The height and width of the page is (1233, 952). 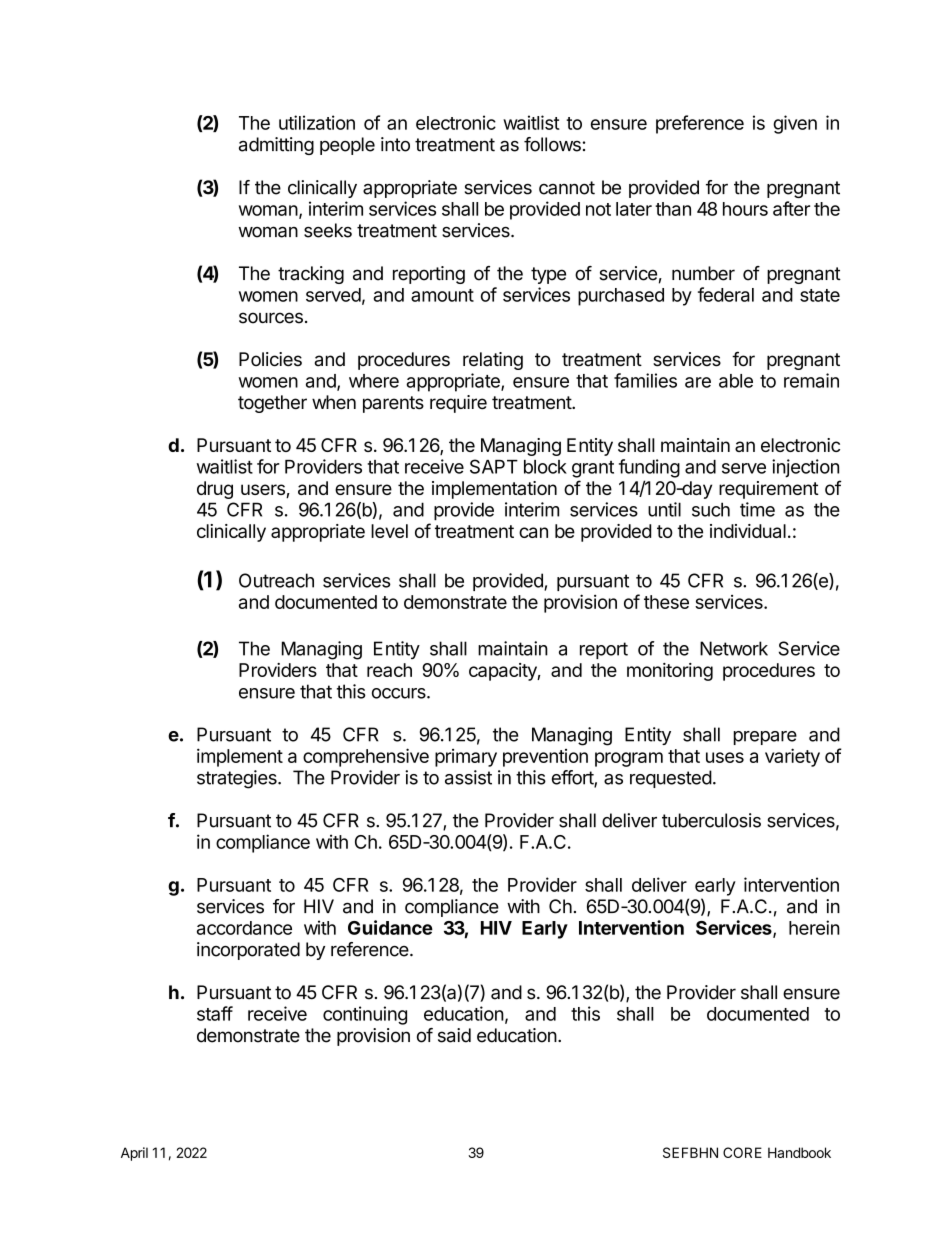 What do you see at coordinates (734, 648) in the page?
I see `Network` at bounding box center [734, 648].
